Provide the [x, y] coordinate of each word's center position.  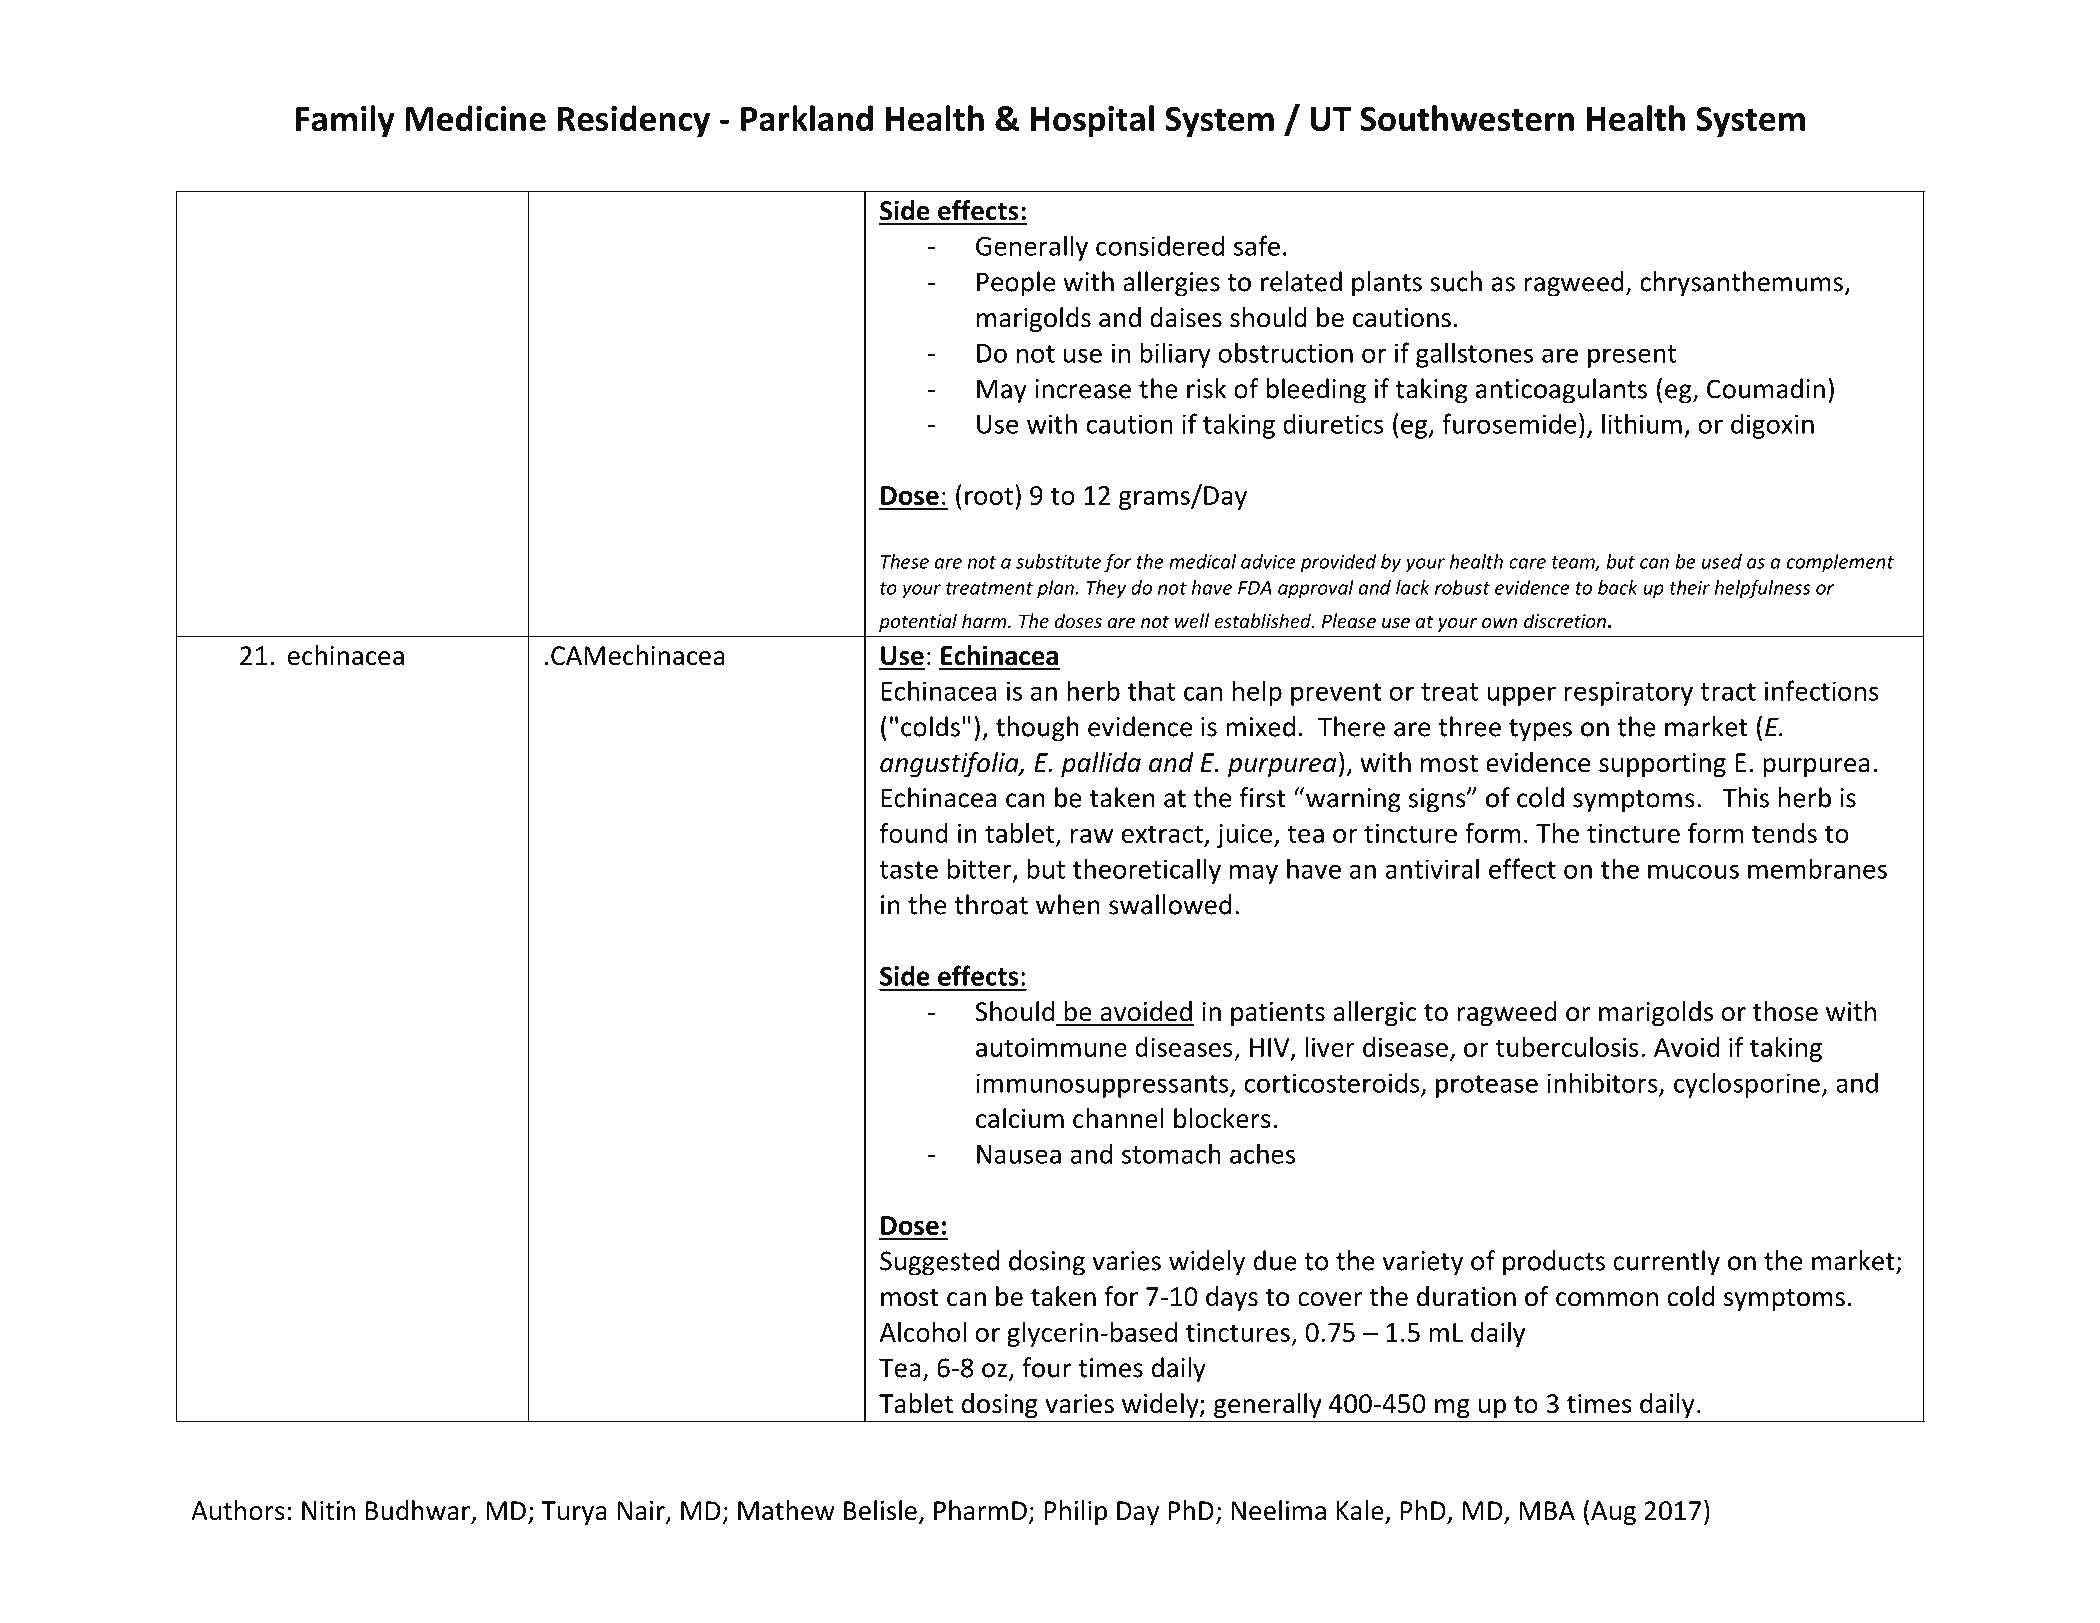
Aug [1613, 1513]
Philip [1076, 1512]
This [1745, 797]
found [914, 832]
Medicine [476, 118]
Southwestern [1467, 118]
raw [1092, 836]
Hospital [1092, 121]
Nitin [328, 1511]
